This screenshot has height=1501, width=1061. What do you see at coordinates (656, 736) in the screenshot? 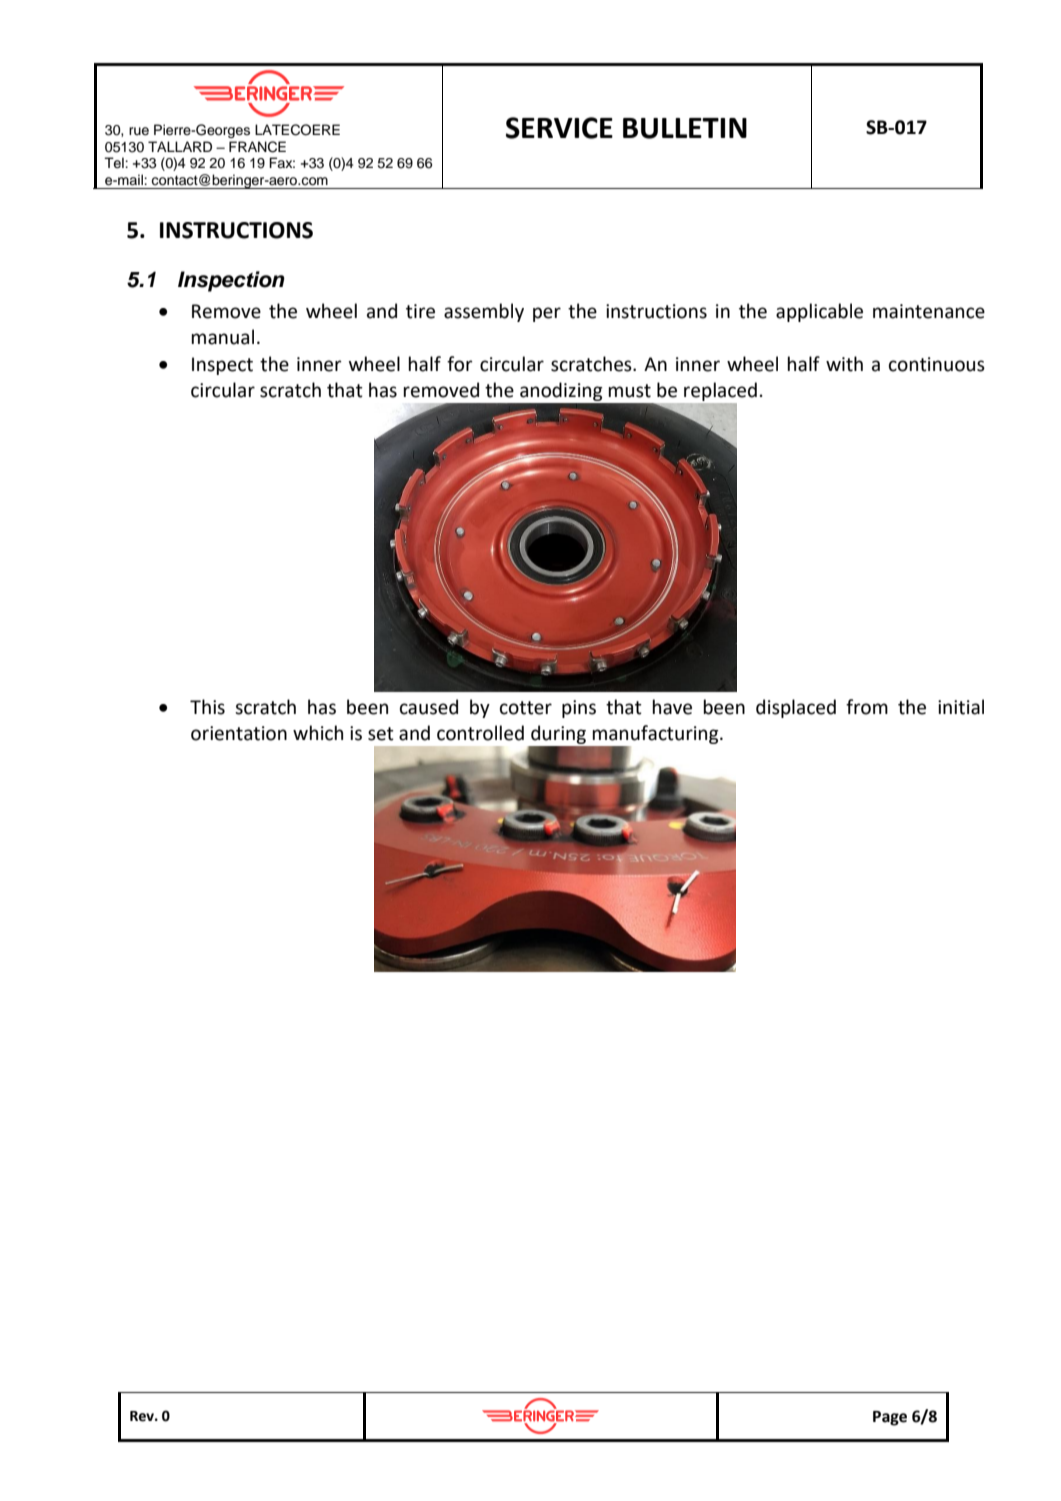
I see `manufacturing` at bounding box center [656, 736].
